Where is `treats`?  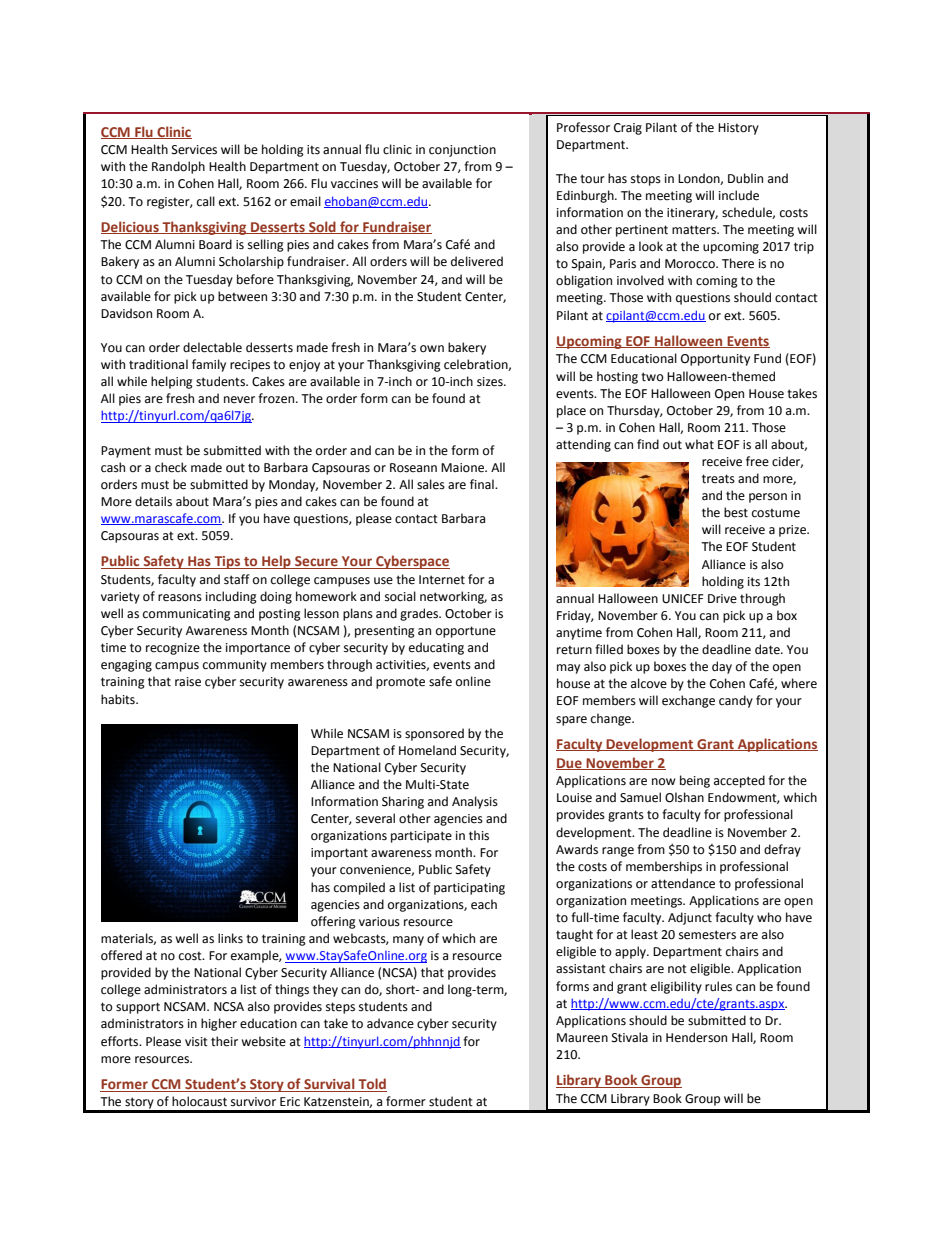 treats is located at coordinates (718, 479).
